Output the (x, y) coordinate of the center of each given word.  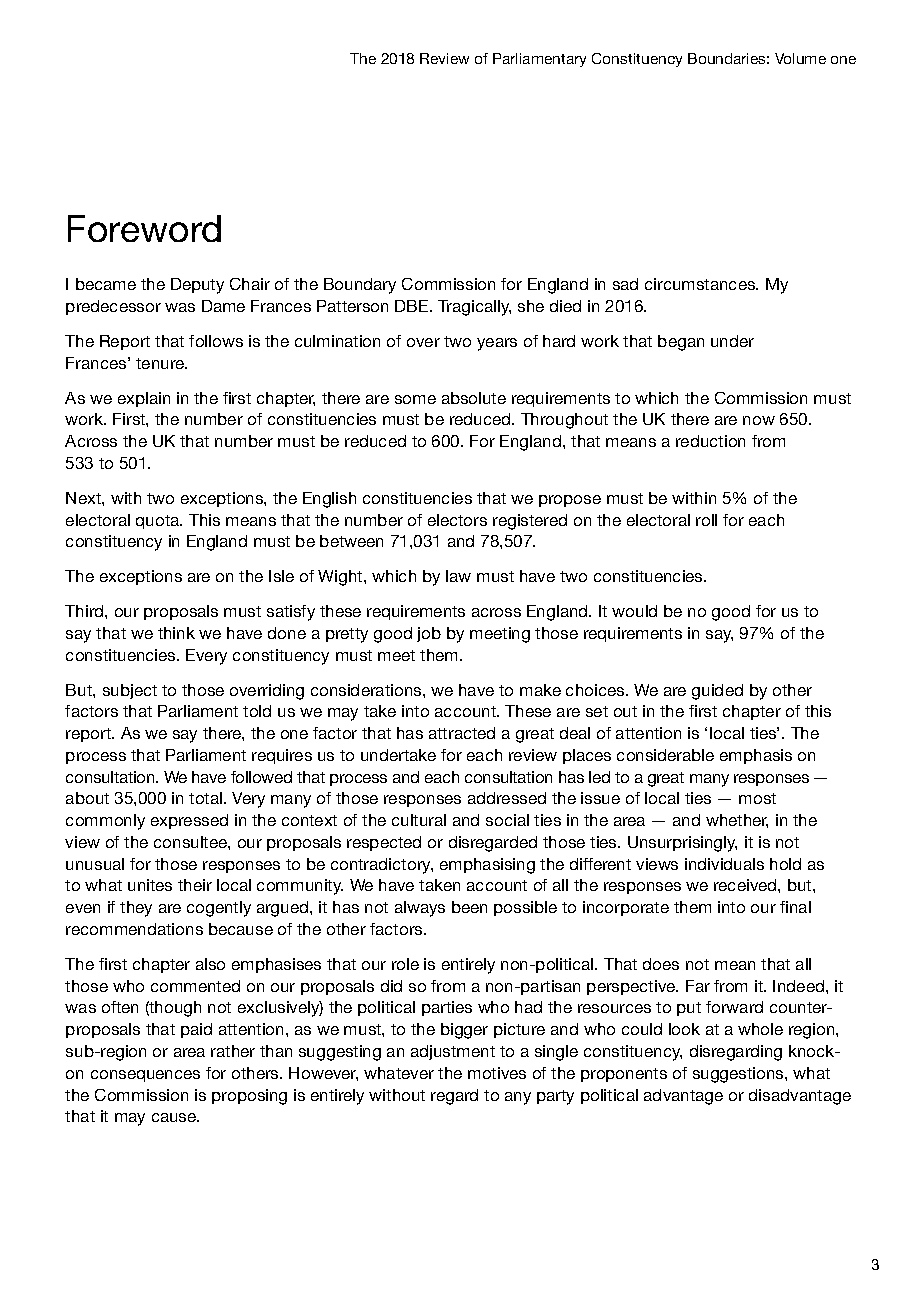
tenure (161, 363)
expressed (189, 821)
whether (737, 821)
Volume (800, 58)
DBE (413, 306)
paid (196, 1030)
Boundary (360, 286)
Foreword (144, 228)
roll (706, 520)
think (176, 633)
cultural (419, 820)
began (681, 343)
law (458, 576)
